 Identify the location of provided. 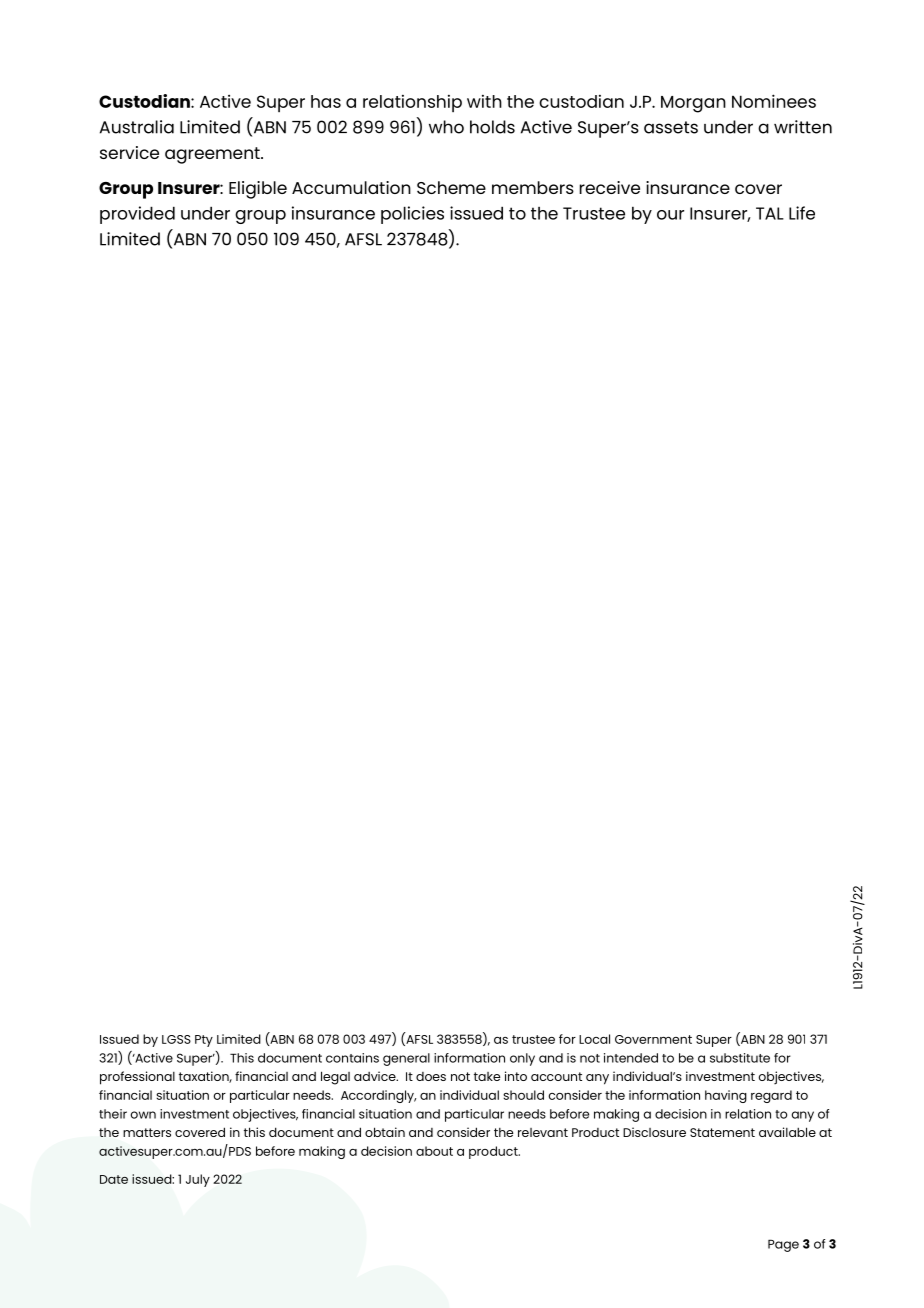
(137, 215).
